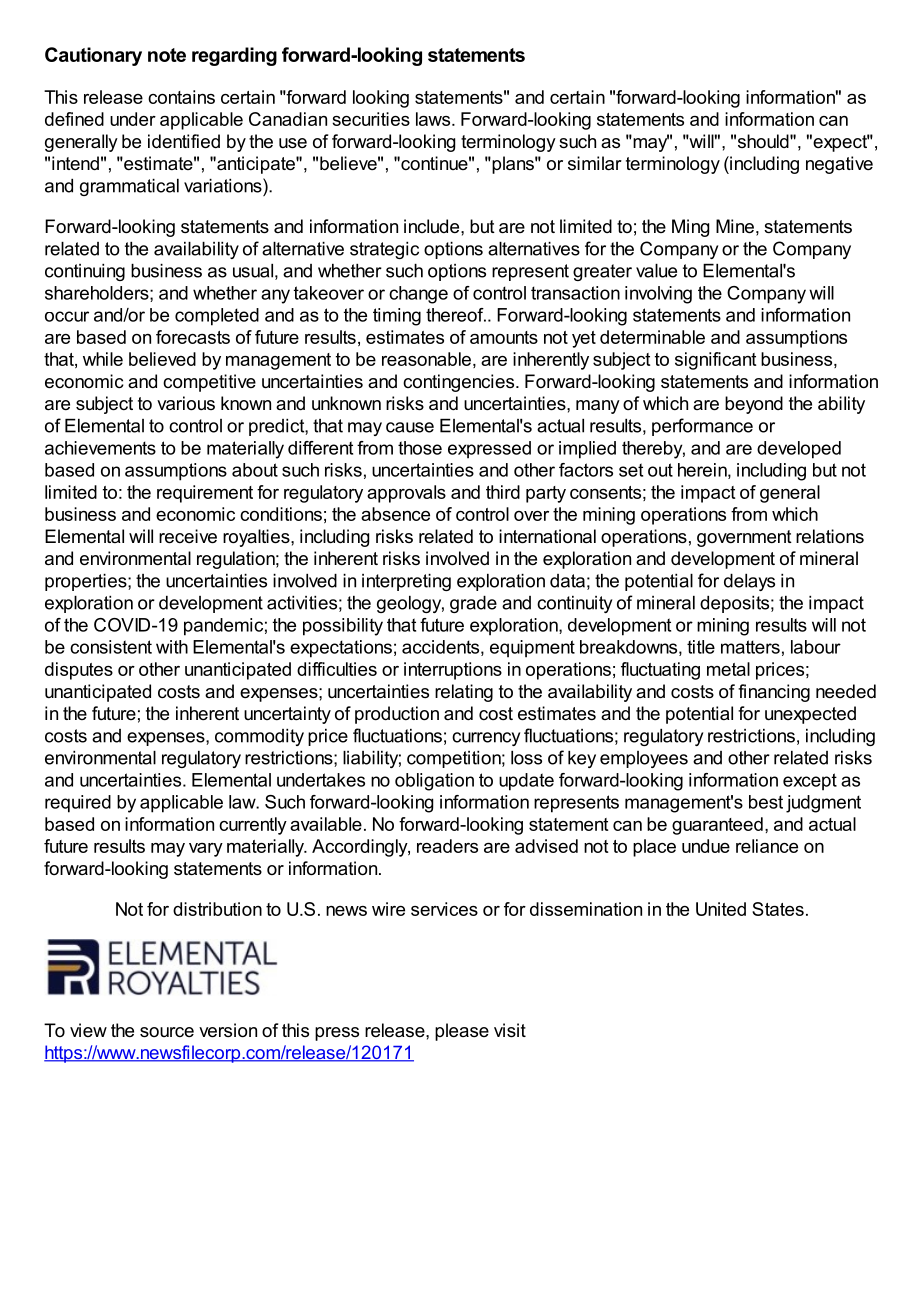 This screenshot has height=1308, width=924. Describe the element at coordinates (839, 165) in the screenshot. I see `negative` at that location.
